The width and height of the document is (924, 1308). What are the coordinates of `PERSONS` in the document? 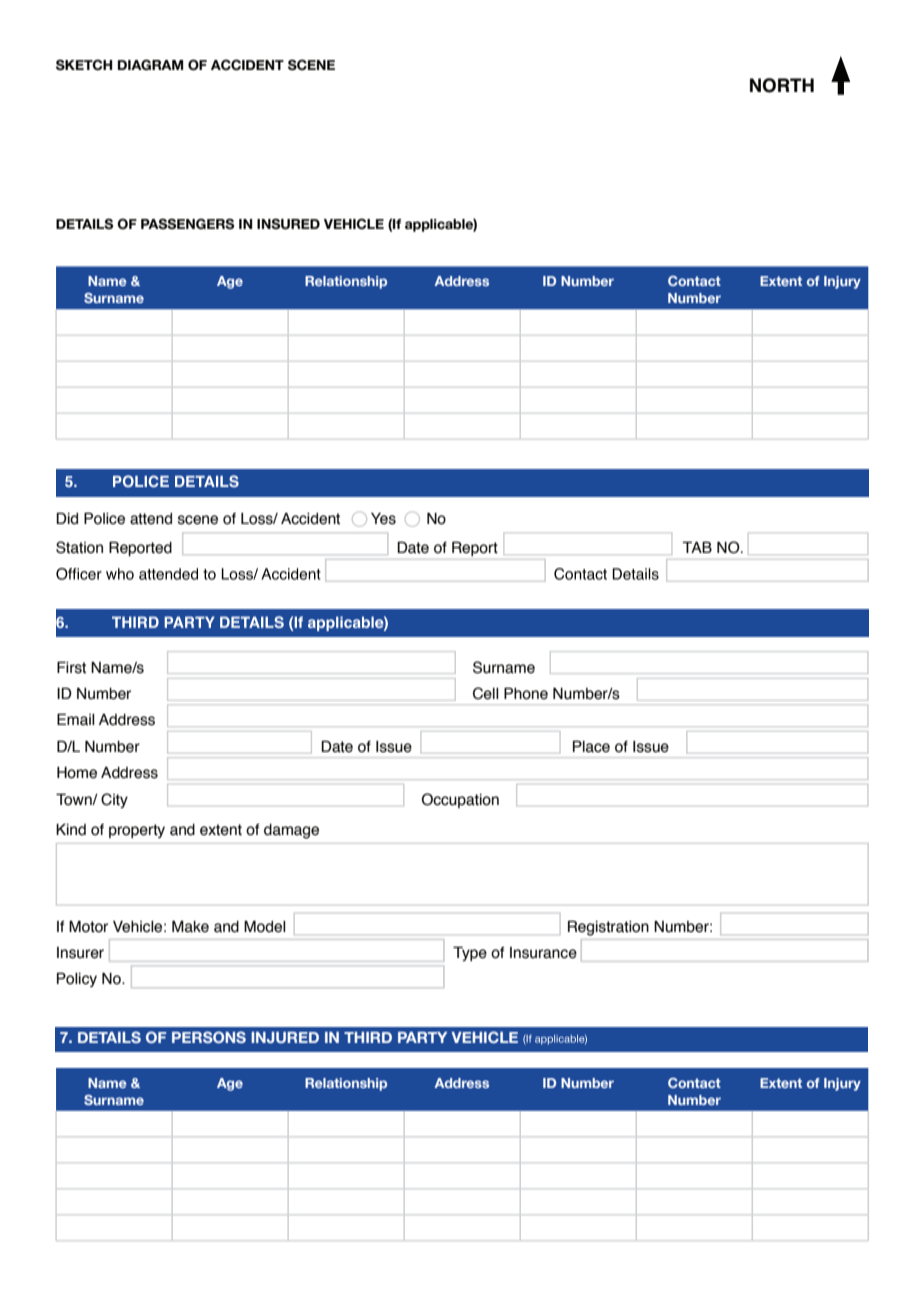 It's located at (209, 1037).
